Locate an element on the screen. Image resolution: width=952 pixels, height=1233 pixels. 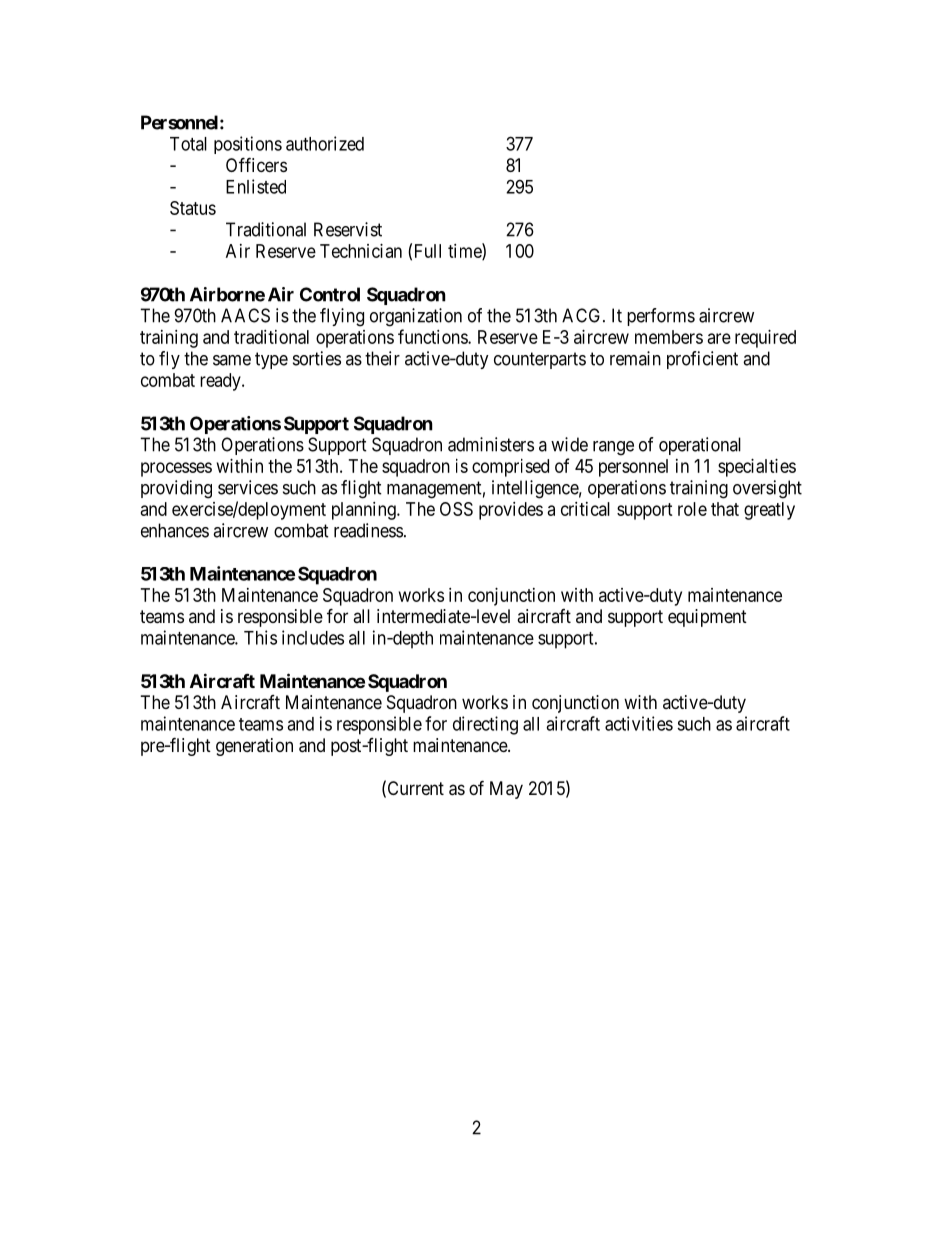
performs is located at coordinates (661, 317).
